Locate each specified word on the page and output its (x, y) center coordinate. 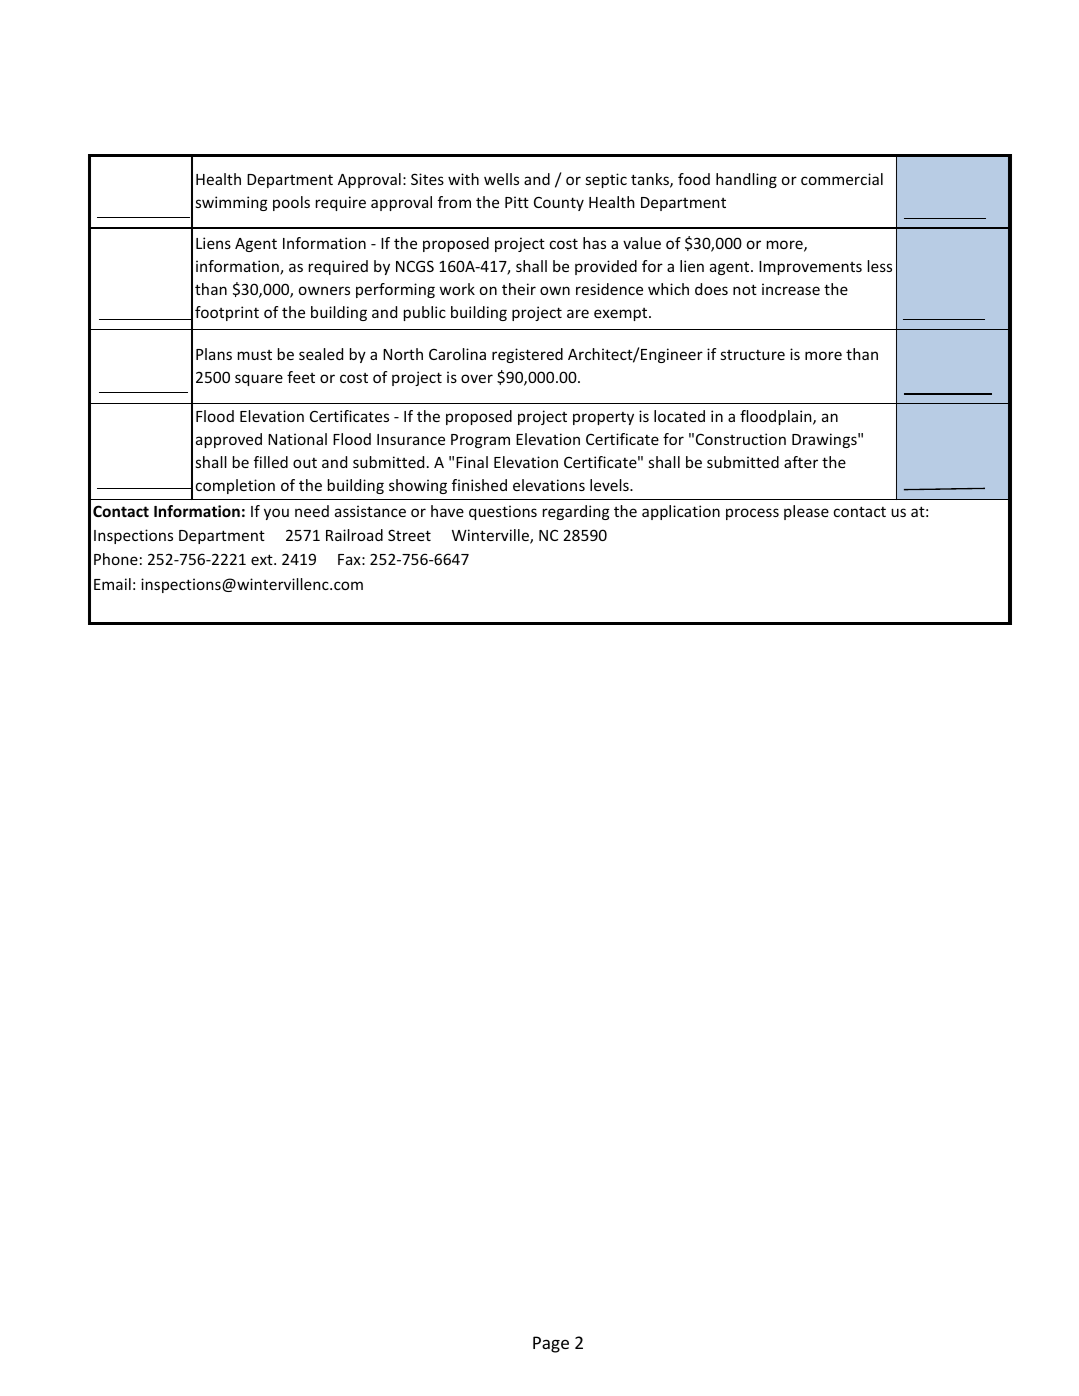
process (752, 514)
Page (551, 1344)
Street (409, 535)
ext (263, 559)
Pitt (517, 202)
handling (746, 180)
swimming (232, 203)
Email (112, 584)
